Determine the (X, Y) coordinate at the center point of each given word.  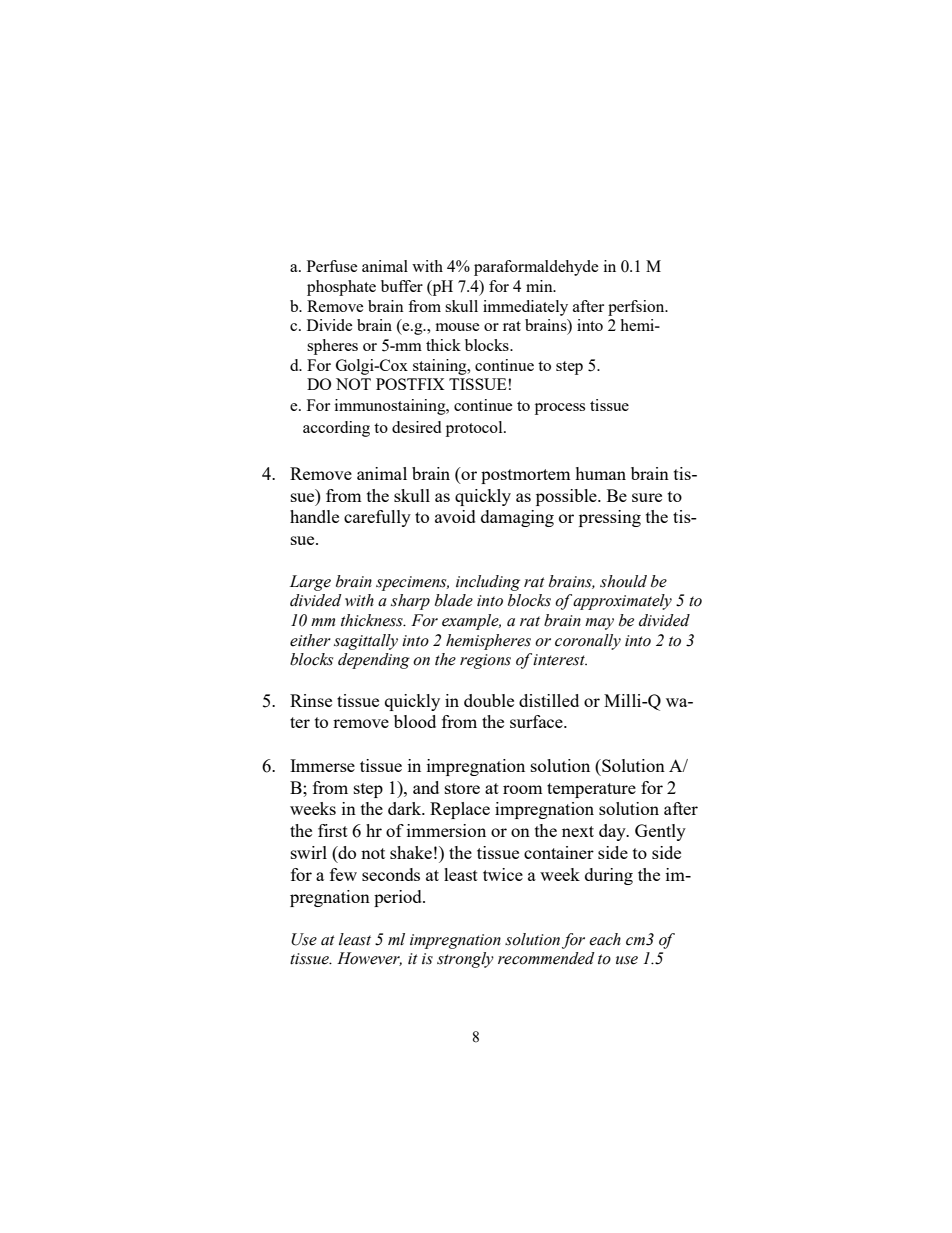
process (560, 409)
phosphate (341, 288)
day (613, 832)
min (540, 286)
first (333, 830)
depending (374, 661)
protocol (475, 429)
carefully (377, 518)
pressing (610, 518)
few (343, 874)
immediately (525, 308)
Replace (460, 810)
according (336, 429)
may (599, 624)
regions (485, 661)
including (488, 583)
